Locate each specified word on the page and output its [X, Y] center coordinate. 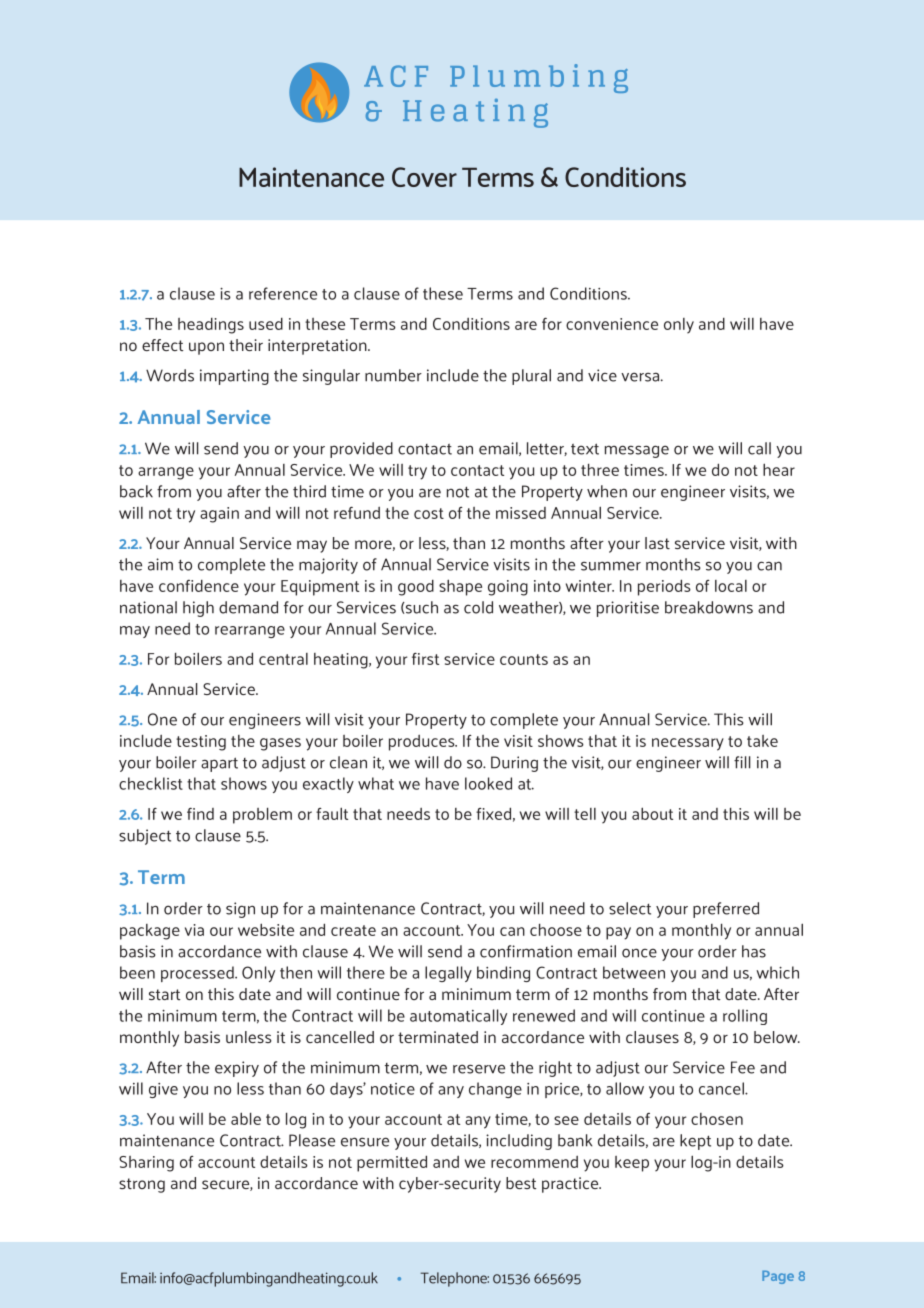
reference [283, 293]
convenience [612, 324]
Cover [424, 177]
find [200, 814]
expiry [237, 1069]
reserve [479, 1069]
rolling [745, 1017]
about [652, 813]
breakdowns [709, 607]
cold [478, 607]
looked [488, 783]
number [393, 375]
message [637, 451]
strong [142, 1185]
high [198, 609]
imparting [234, 377]
